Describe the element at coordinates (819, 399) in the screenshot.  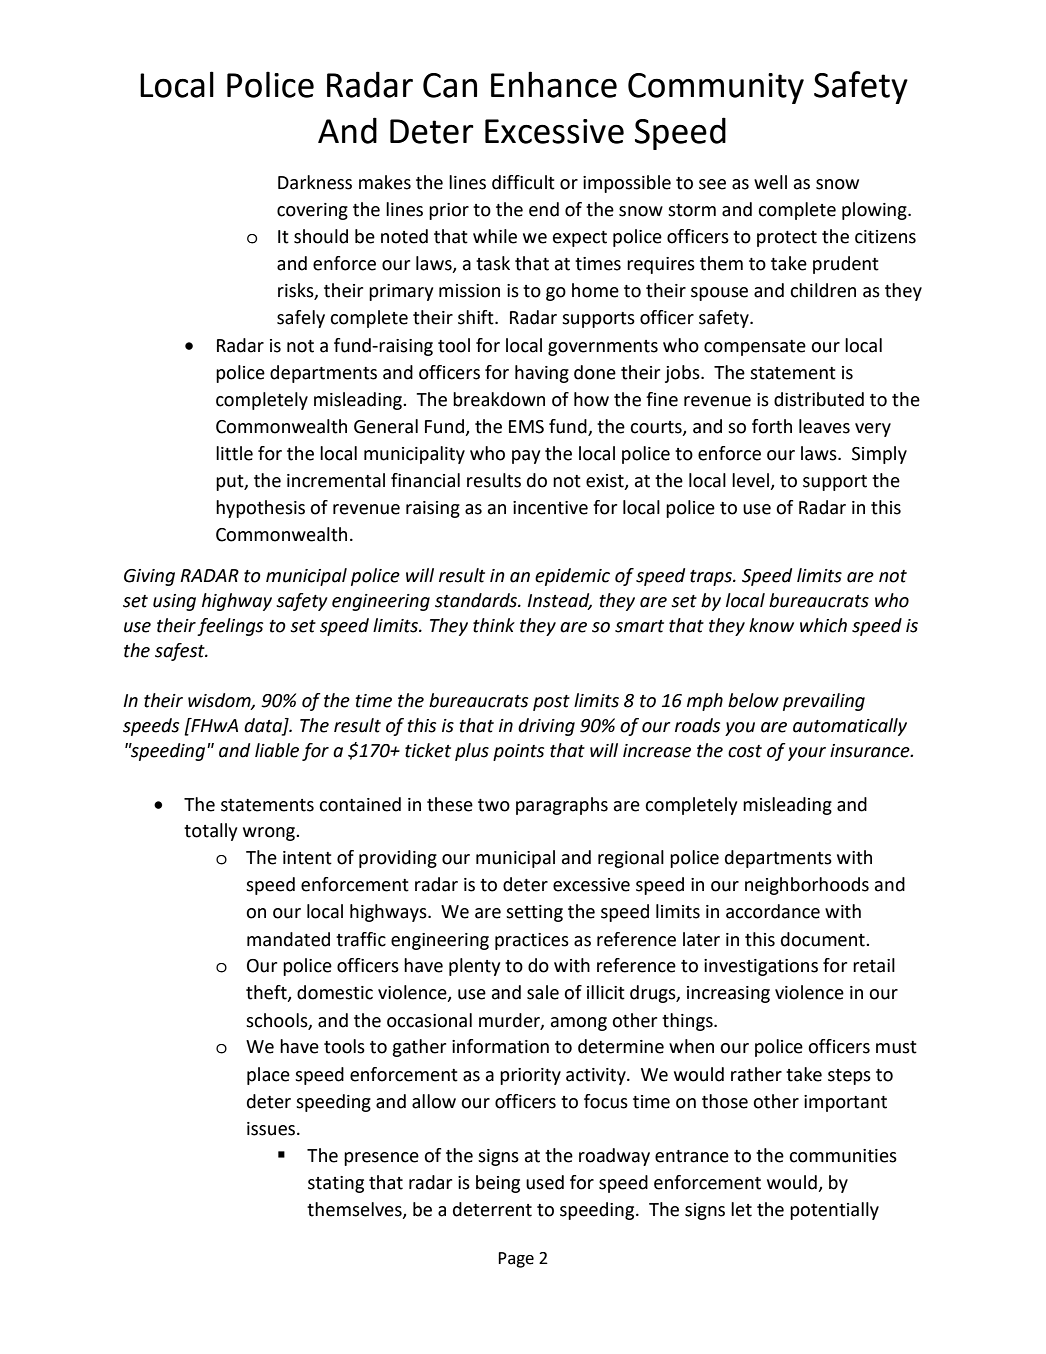
I see `distributed` at that location.
